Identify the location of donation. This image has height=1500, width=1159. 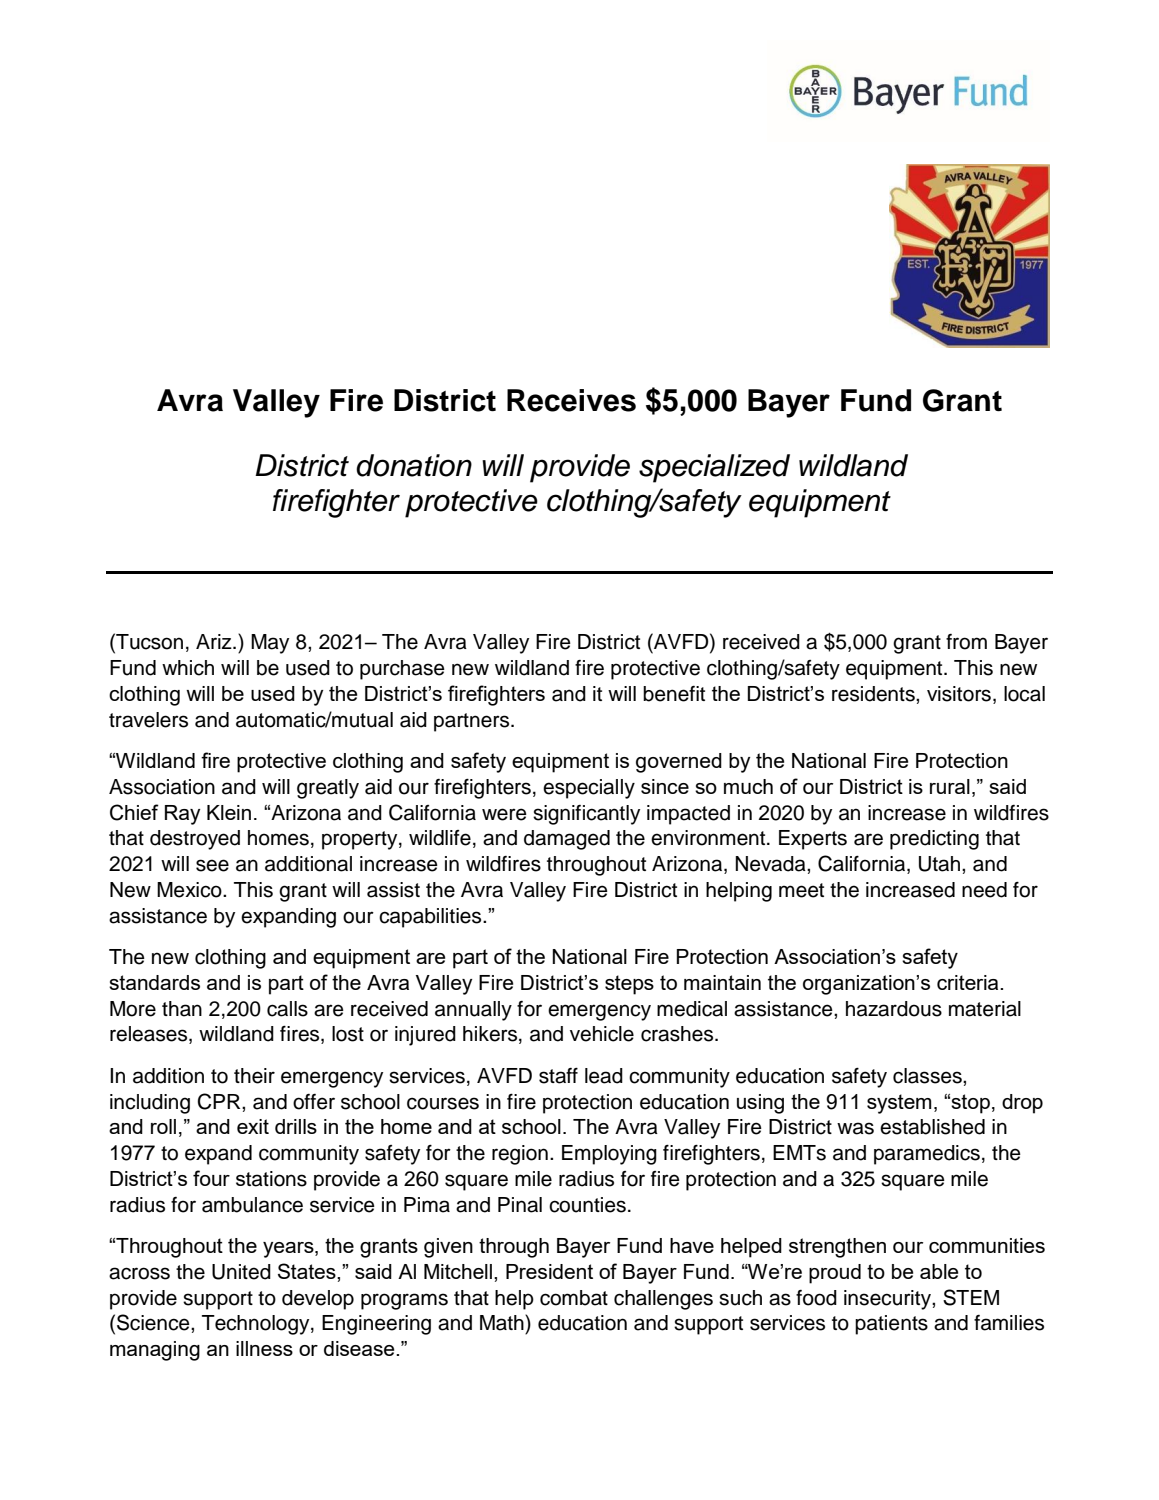
(414, 465).
